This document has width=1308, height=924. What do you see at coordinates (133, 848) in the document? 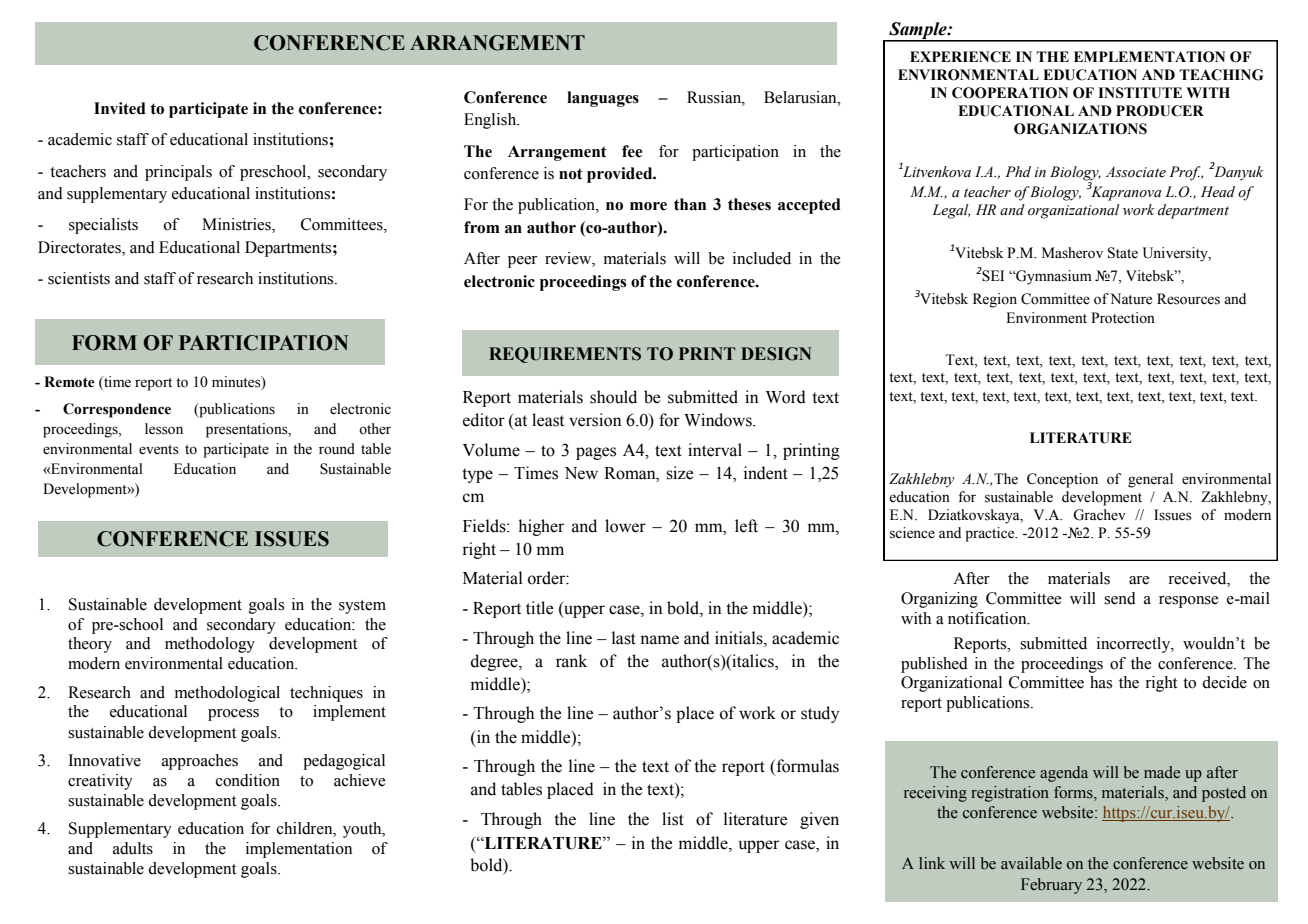
I see `adults` at bounding box center [133, 848].
